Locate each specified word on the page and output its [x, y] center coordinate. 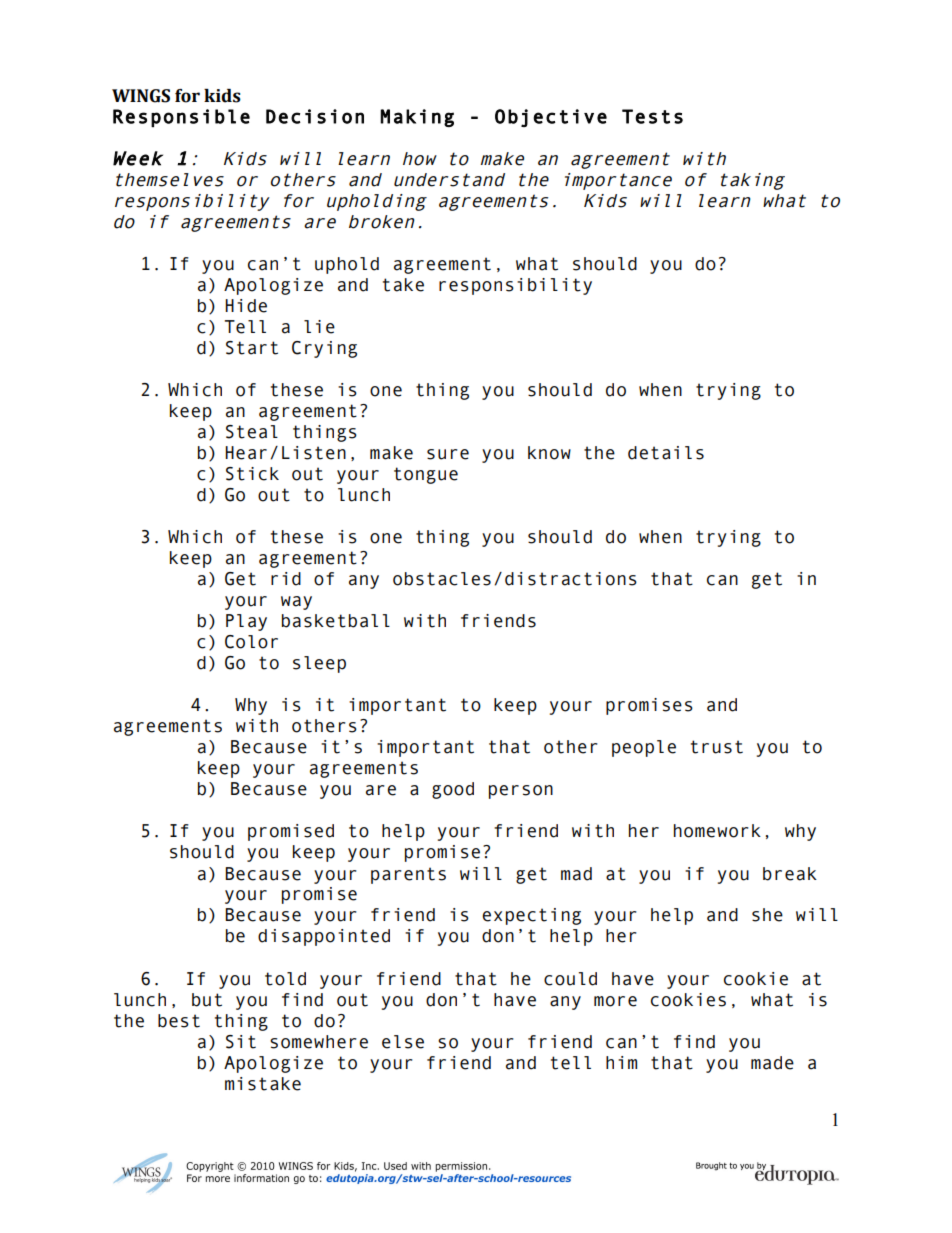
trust [717, 747]
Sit [241, 1042]
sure [448, 454]
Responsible [181, 118]
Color [251, 642]
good [453, 790]
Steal [252, 432]
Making [417, 118]
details [666, 453]
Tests [652, 116]
